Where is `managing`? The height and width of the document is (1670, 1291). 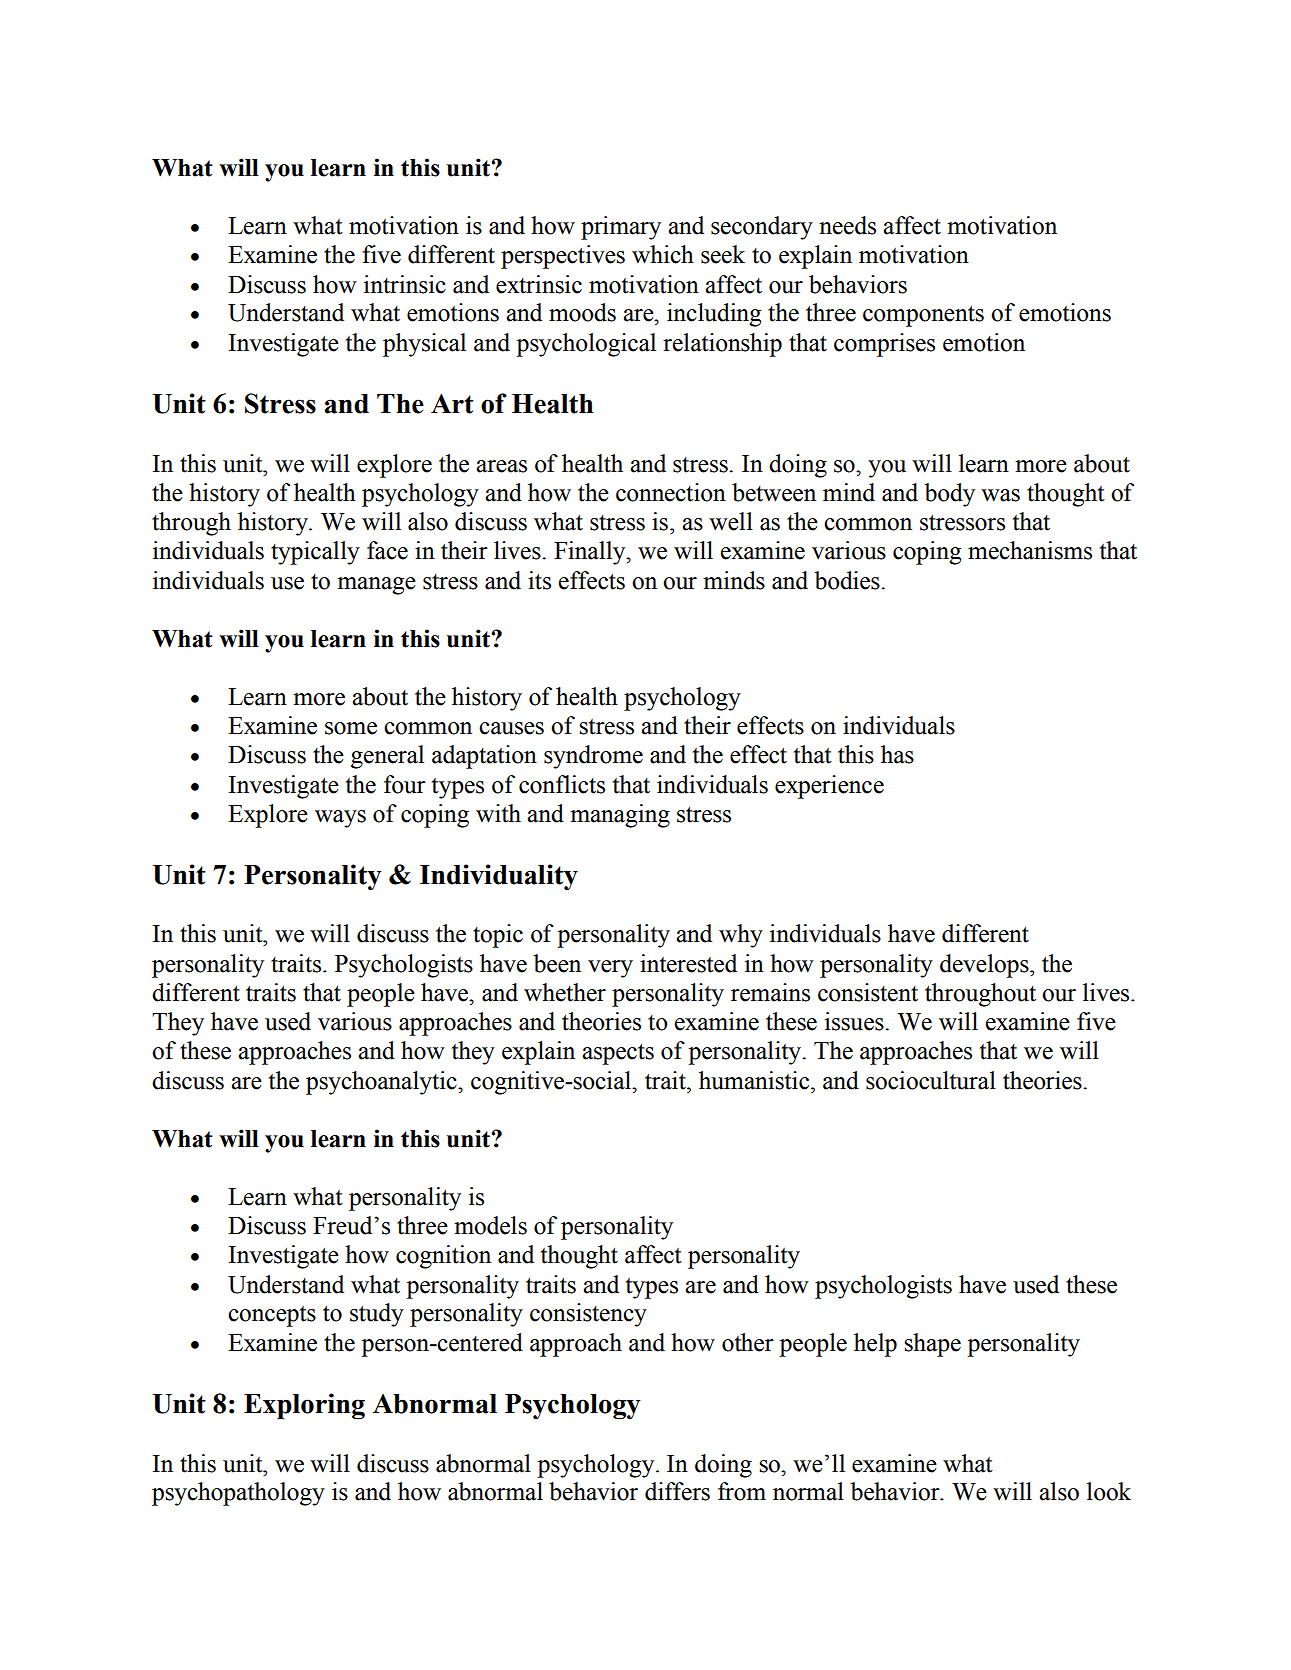
managing is located at coordinates (620, 816).
